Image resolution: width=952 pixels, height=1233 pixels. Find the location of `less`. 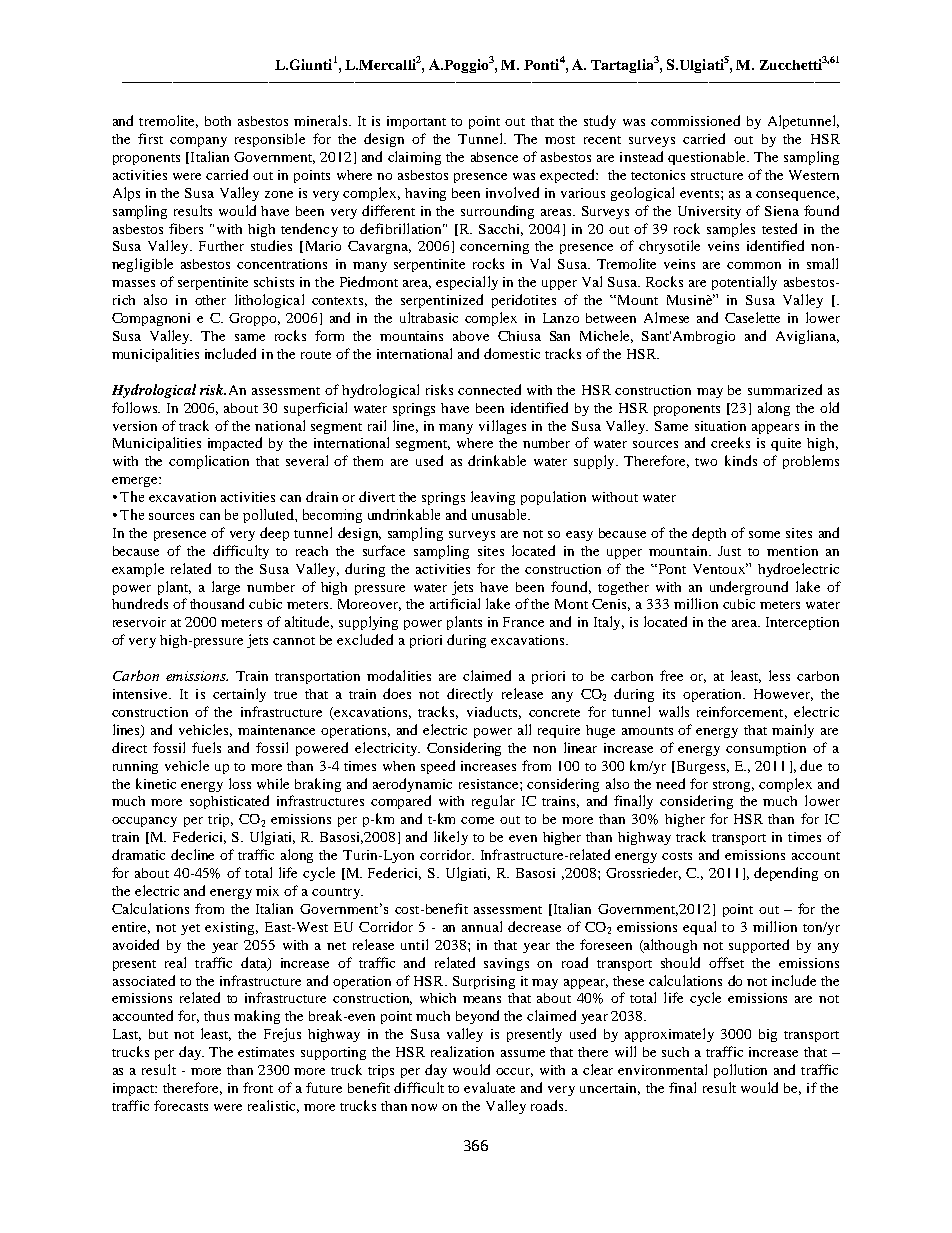

less is located at coordinates (779, 675).
